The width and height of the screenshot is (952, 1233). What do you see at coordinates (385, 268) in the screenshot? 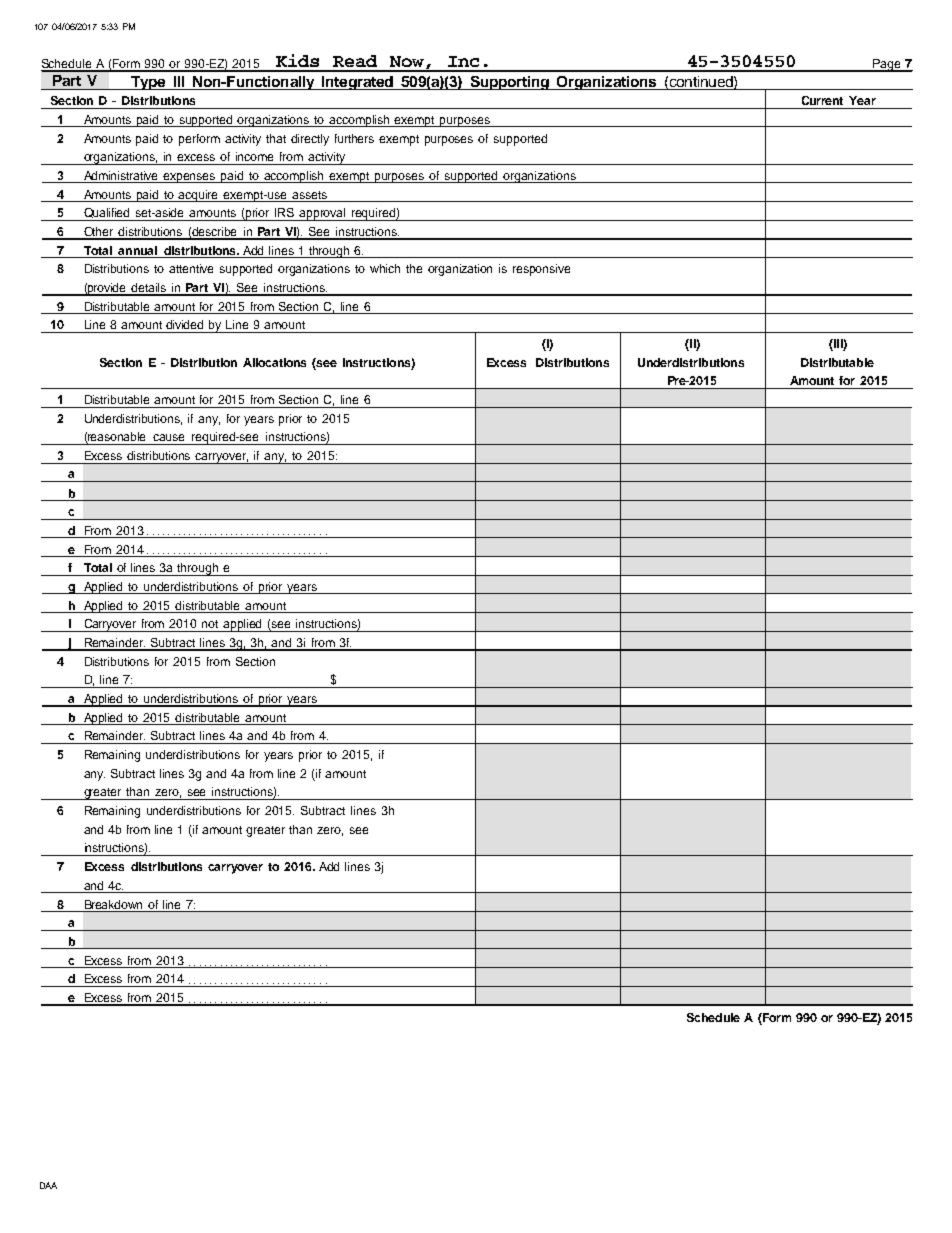
I see `which` at bounding box center [385, 268].
